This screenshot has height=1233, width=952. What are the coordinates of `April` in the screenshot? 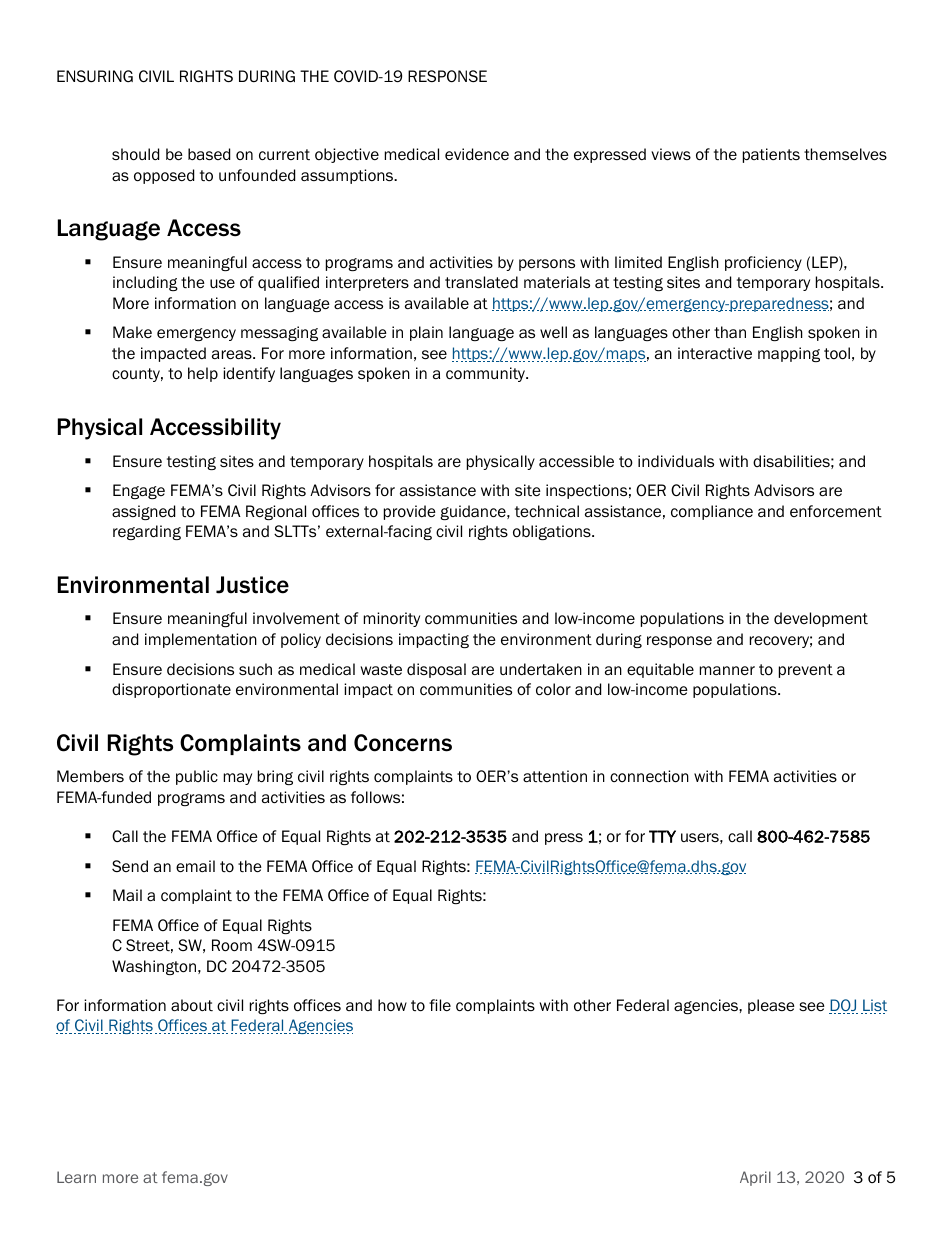 It's located at (755, 1178).
